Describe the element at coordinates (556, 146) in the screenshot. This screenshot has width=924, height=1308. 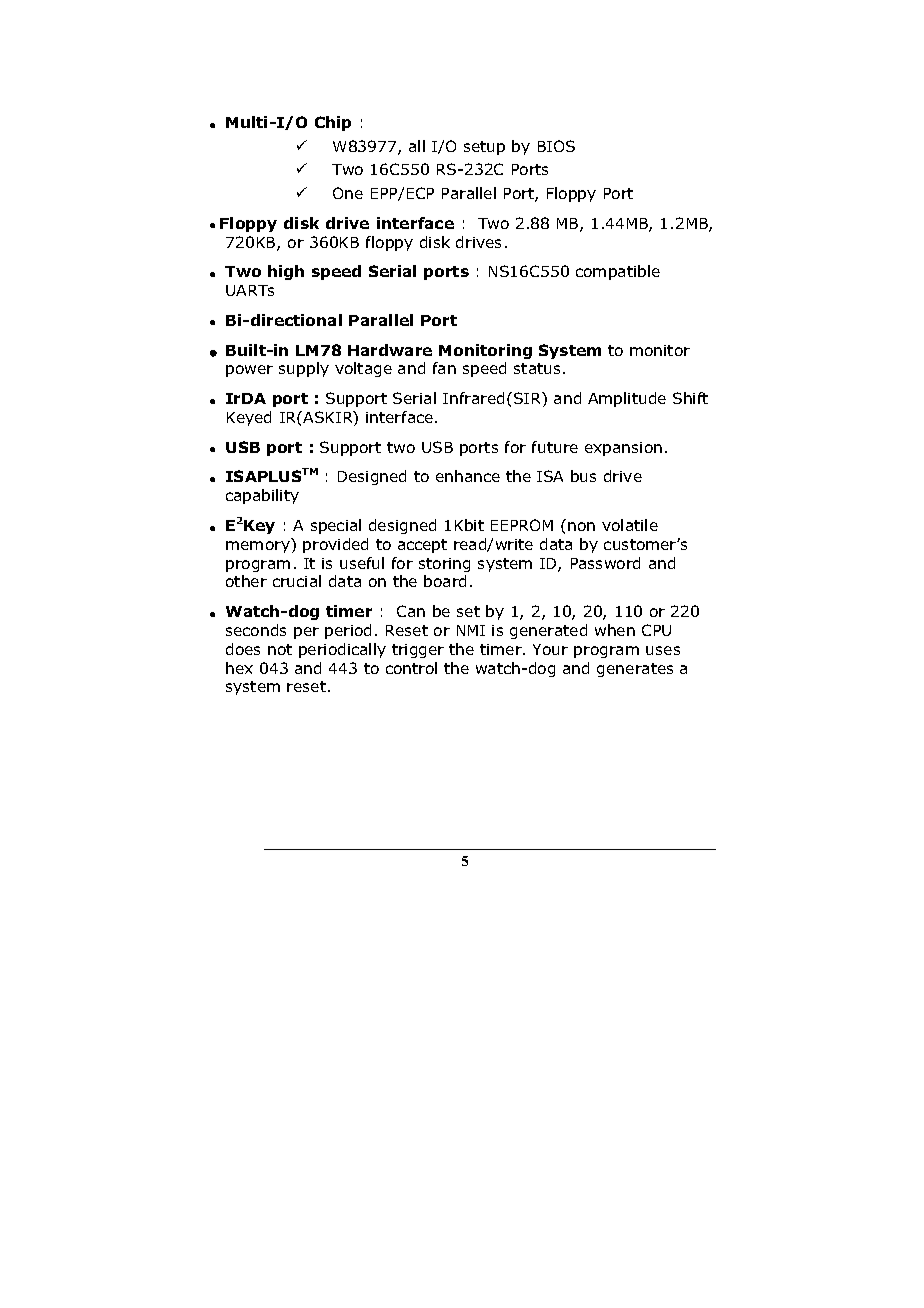
I see `BIOS` at that location.
